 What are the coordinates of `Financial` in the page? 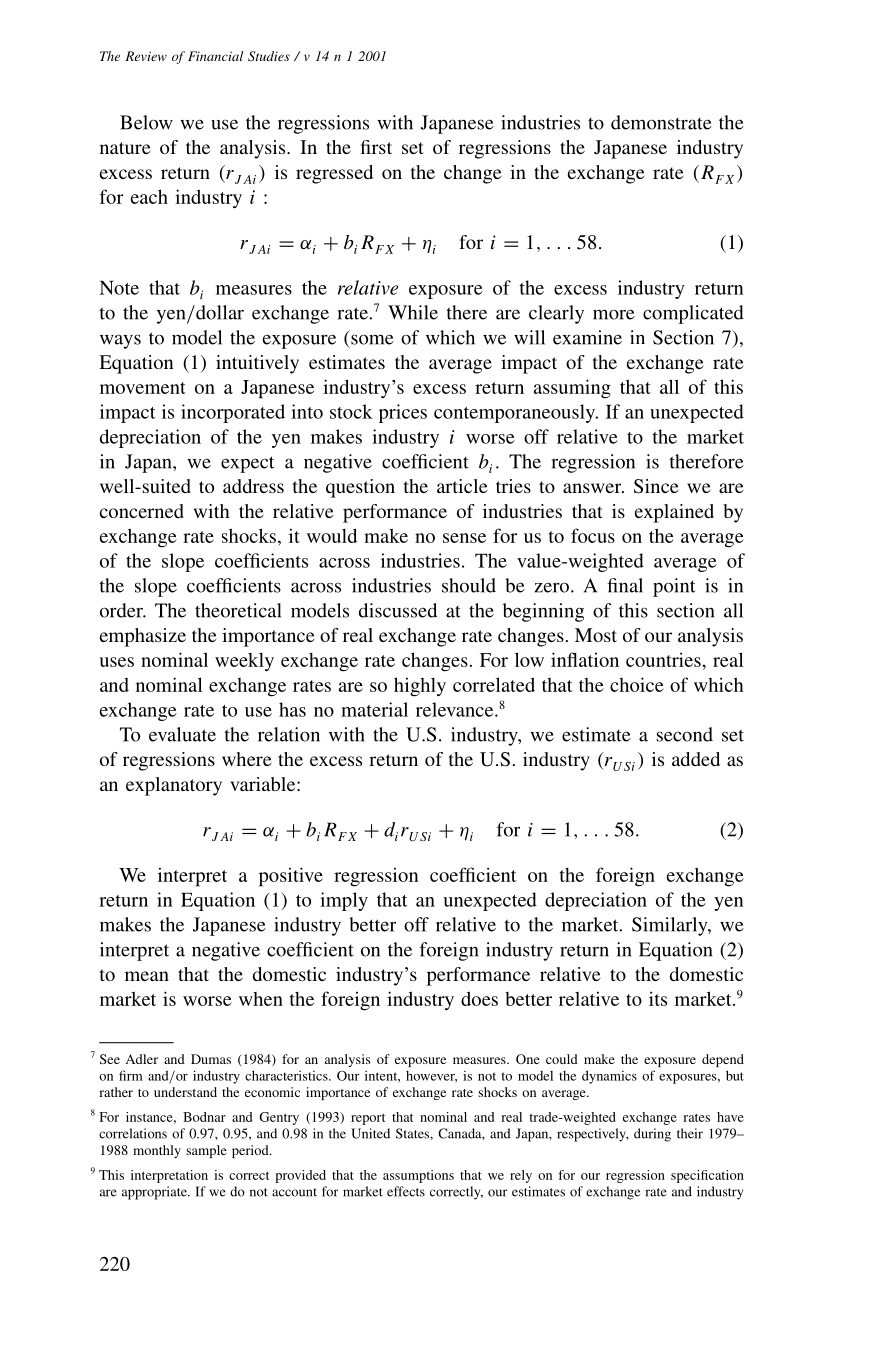 It's located at (215, 56).
